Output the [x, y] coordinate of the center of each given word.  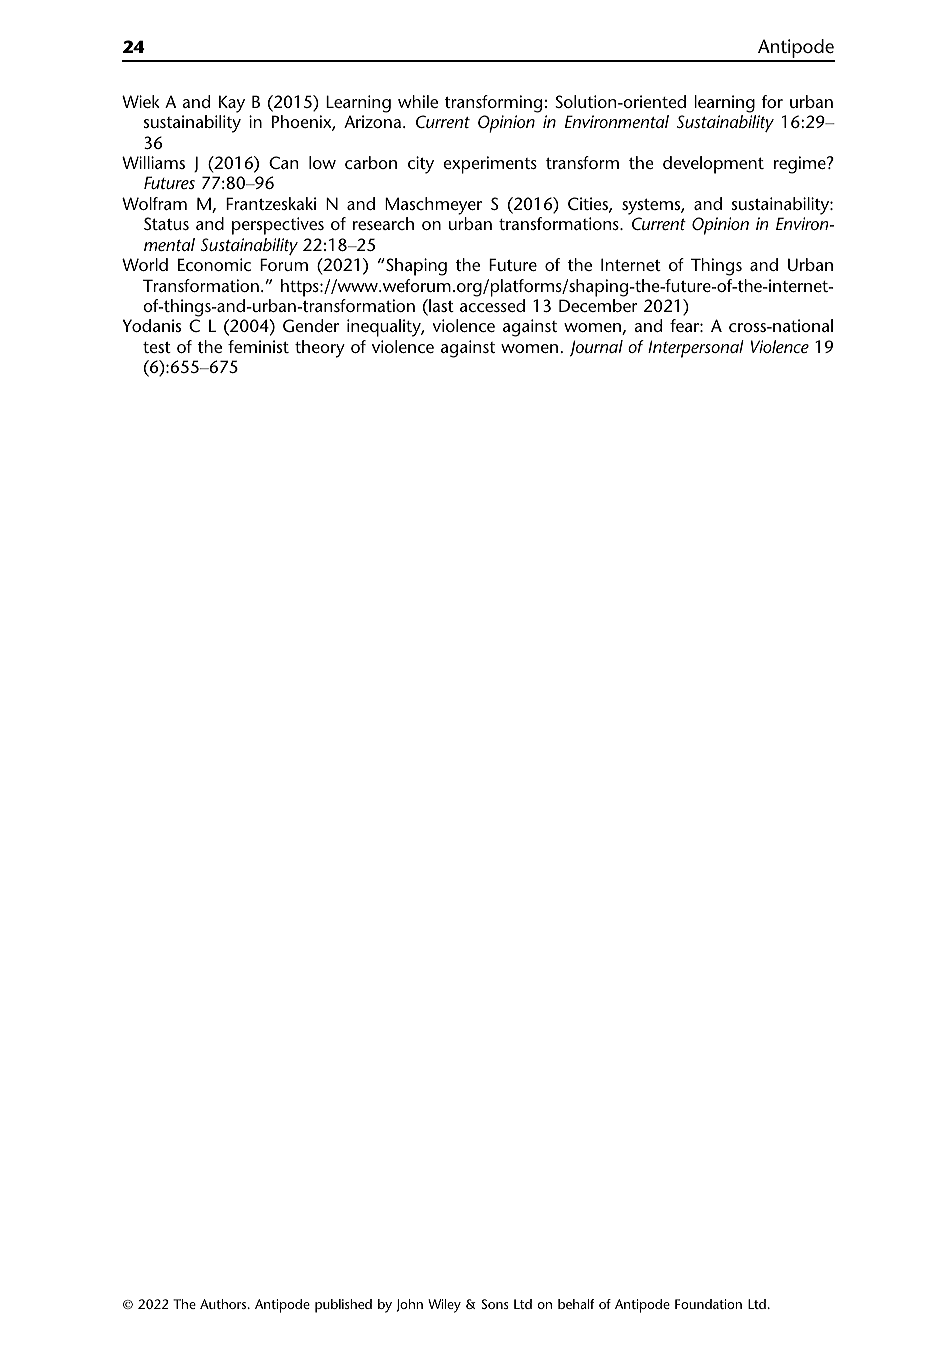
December [598, 305]
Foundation [708, 1304]
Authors [224, 1304]
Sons [495, 1304]
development [713, 165]
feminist [258, 346]
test [157, 347]
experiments [490, 165]
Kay [232, 104]
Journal [596, 348]
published [343, 1306]
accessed [492, 305]
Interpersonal [696, 349]
